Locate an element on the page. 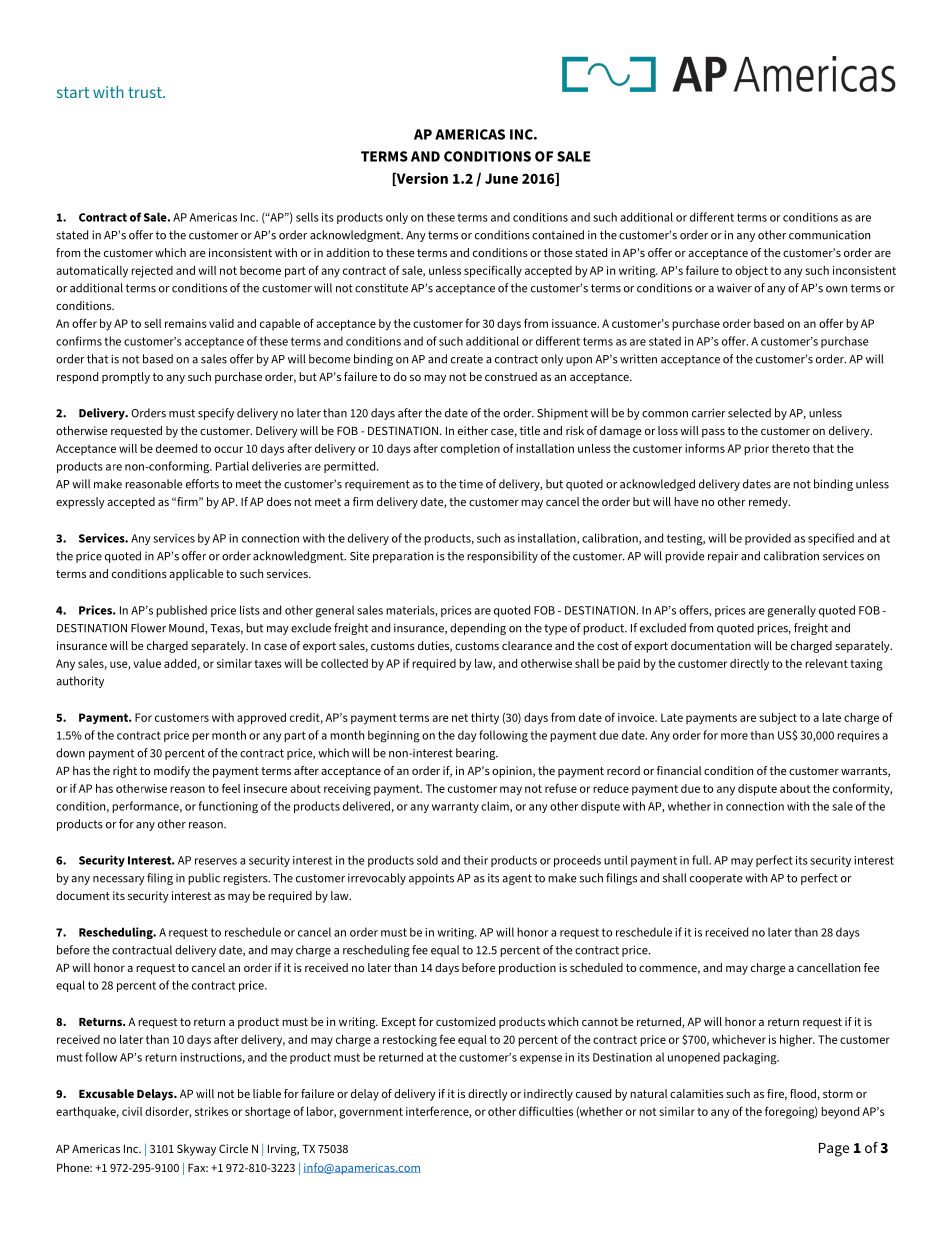 This page has width=952, height=1233. deemed is located at coordinates (176, 448).
